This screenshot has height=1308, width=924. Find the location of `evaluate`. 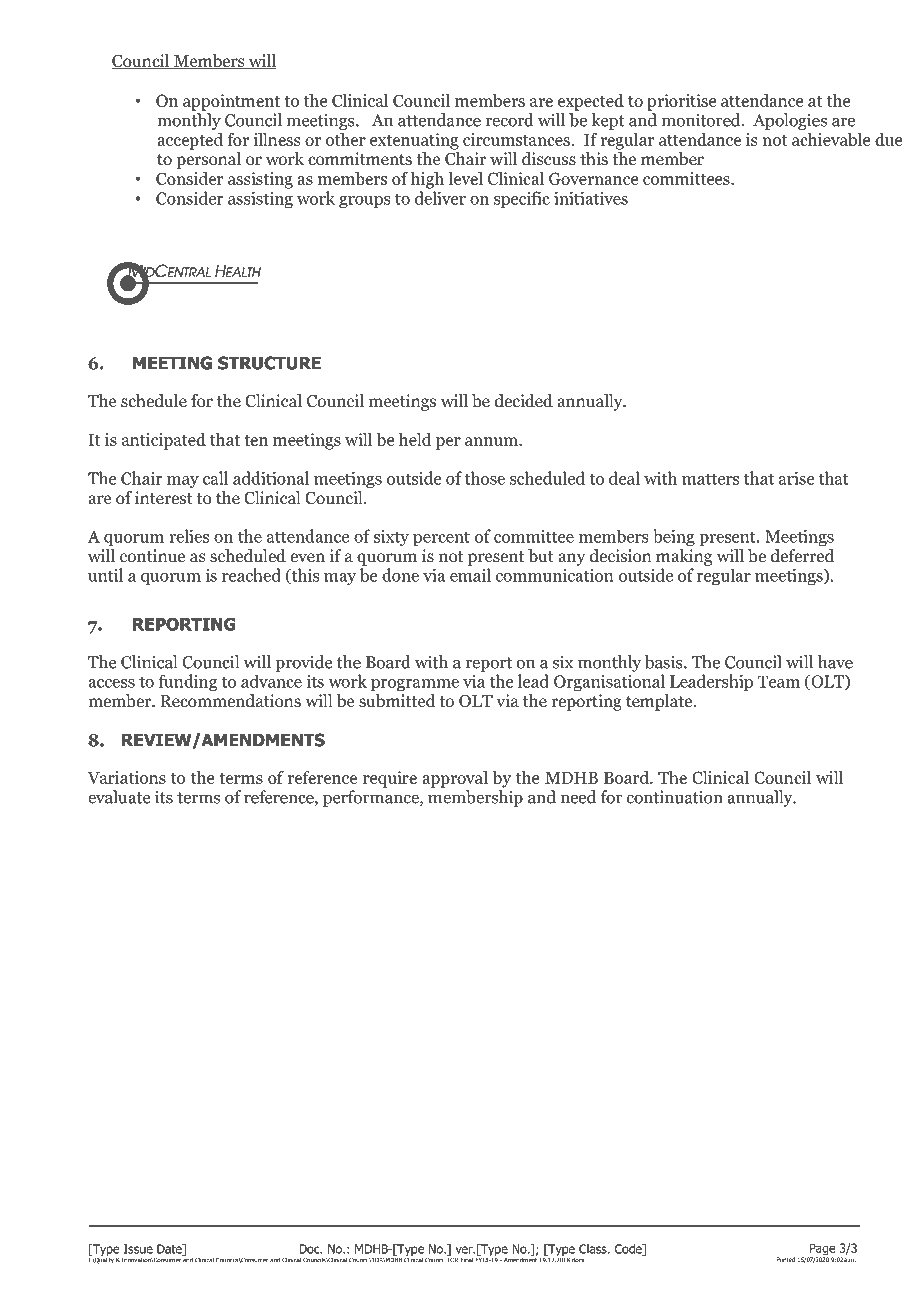

evaluate is located at coordinates (119, 797).
